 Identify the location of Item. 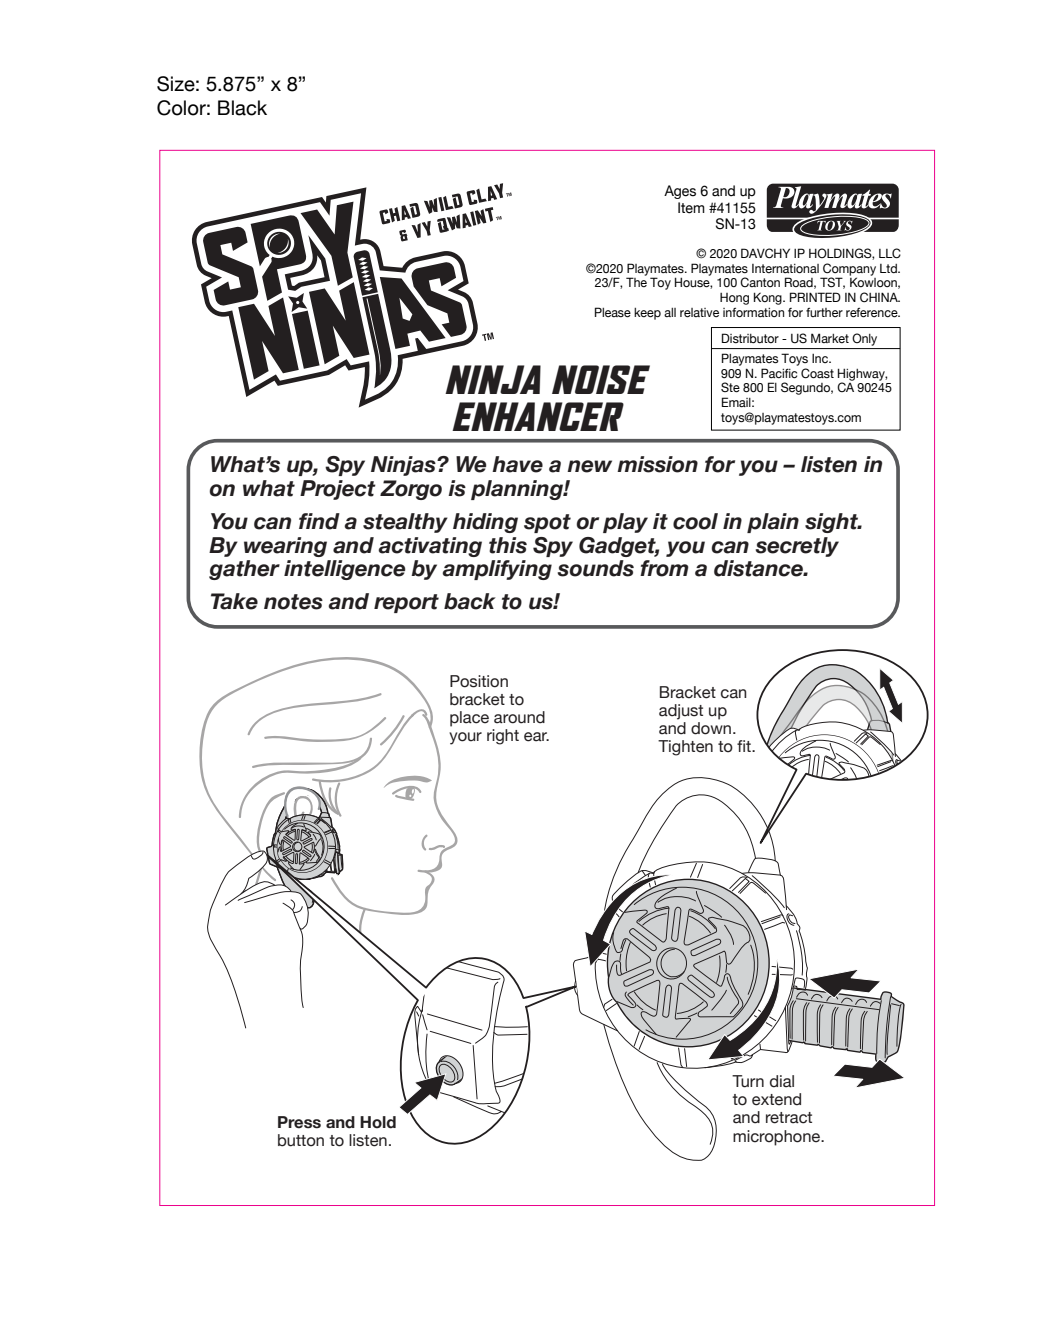
(691, 208).
